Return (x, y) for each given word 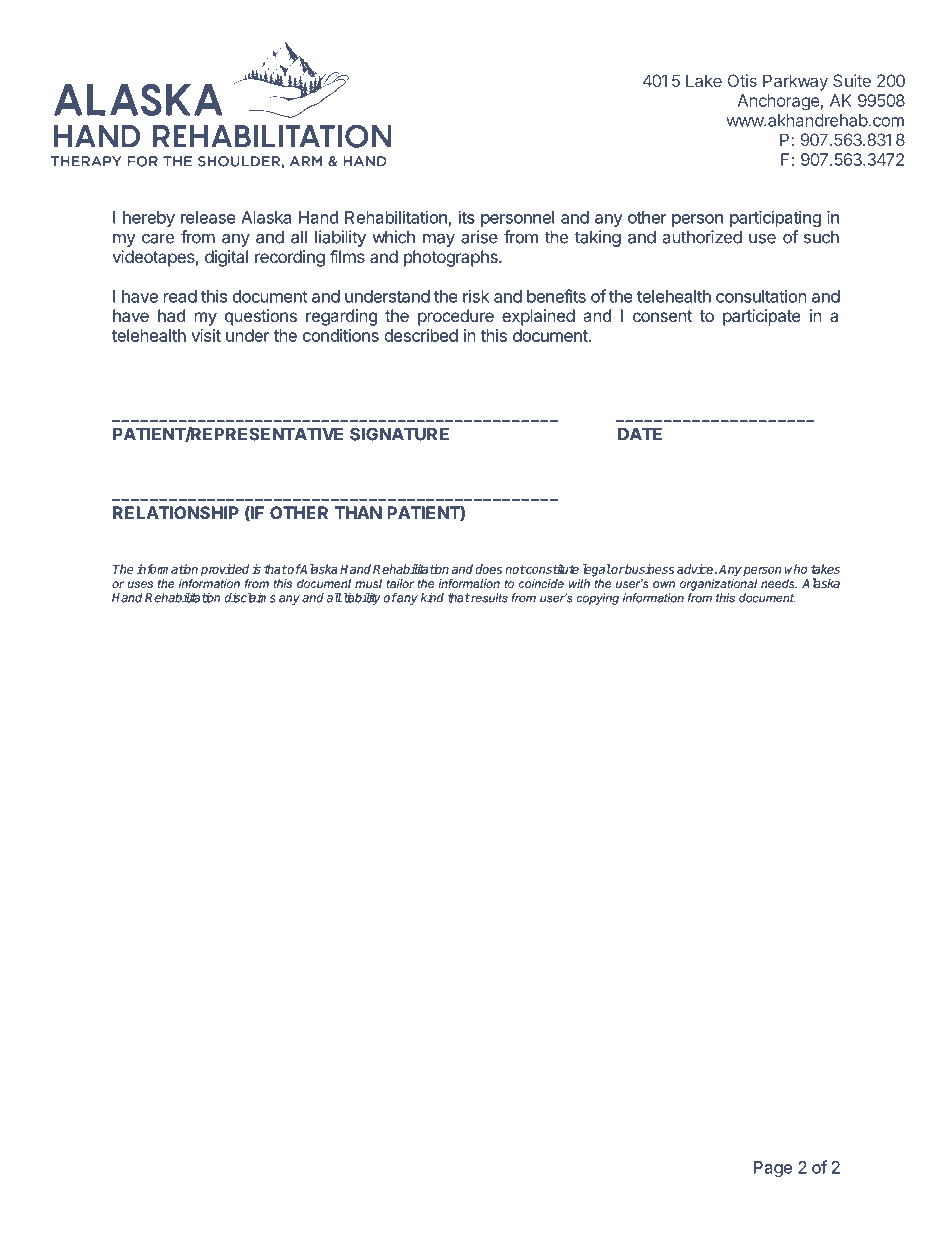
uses (140, 584)
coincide (541, 583)
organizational (718, 585)
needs (779, 583)
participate (762, 317)
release (208, 217)
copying (597, 599)
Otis (742, 80)
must (368, 583)
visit (206, 335)
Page (773, 1169)
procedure (456, 317)
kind (432, 598)
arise (479, 237)
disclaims (250, 597)
